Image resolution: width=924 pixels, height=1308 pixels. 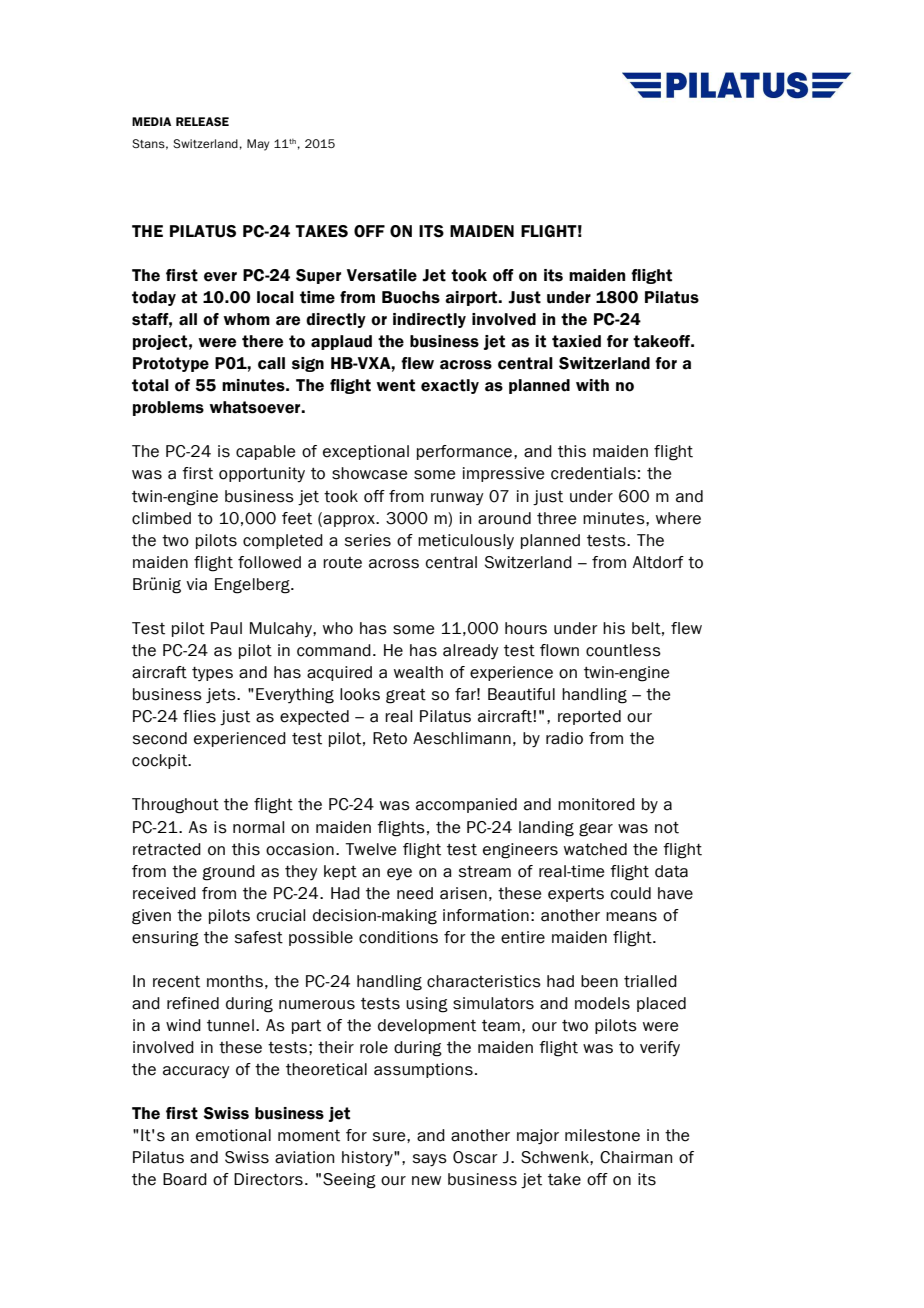 What do you see at coordinates (390, 738) in the screenshot?
I see `Reto` at bounding box center [390, 738].
